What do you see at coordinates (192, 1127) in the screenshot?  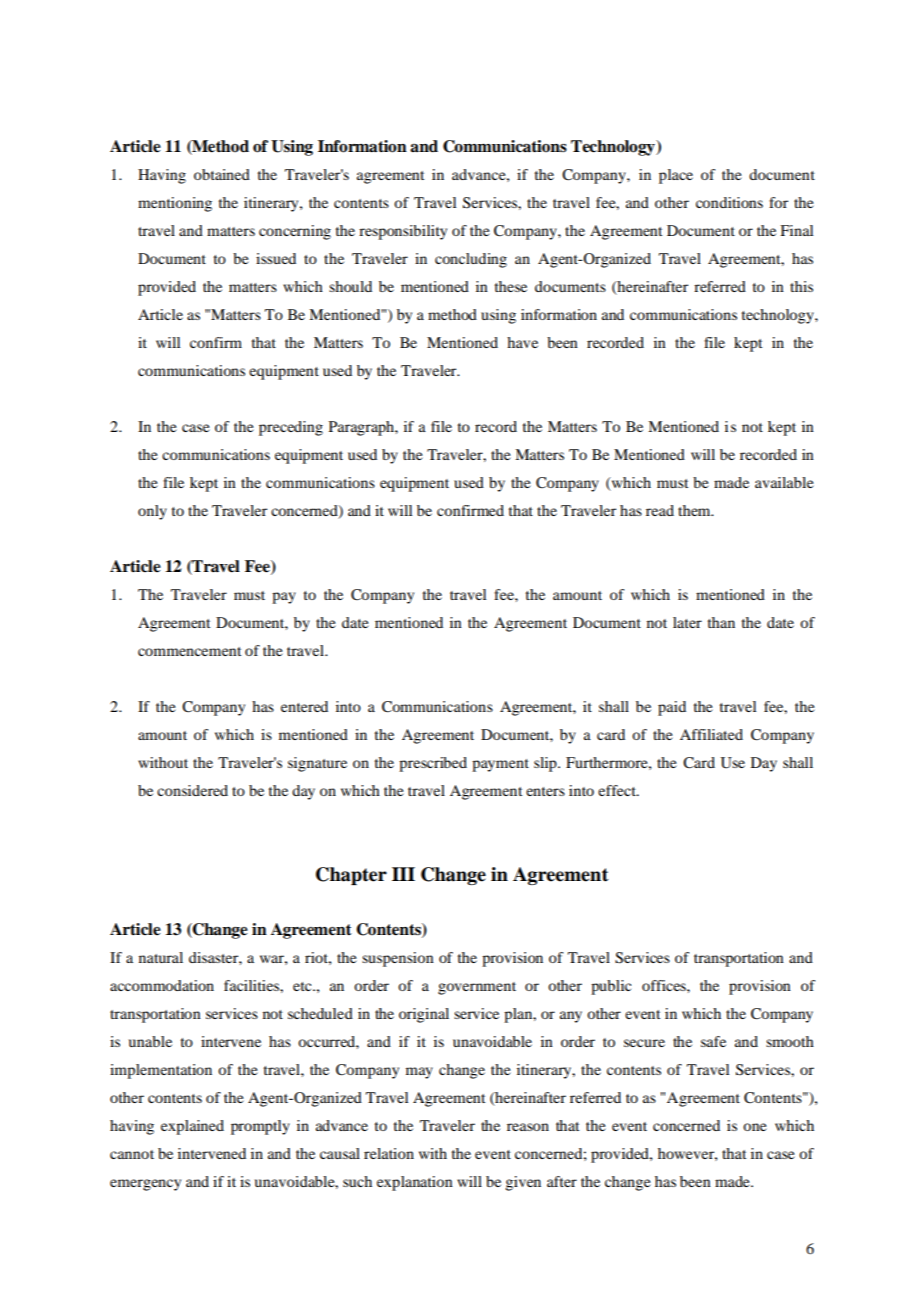 I see `explained` at bounding box center [192, 1127].
